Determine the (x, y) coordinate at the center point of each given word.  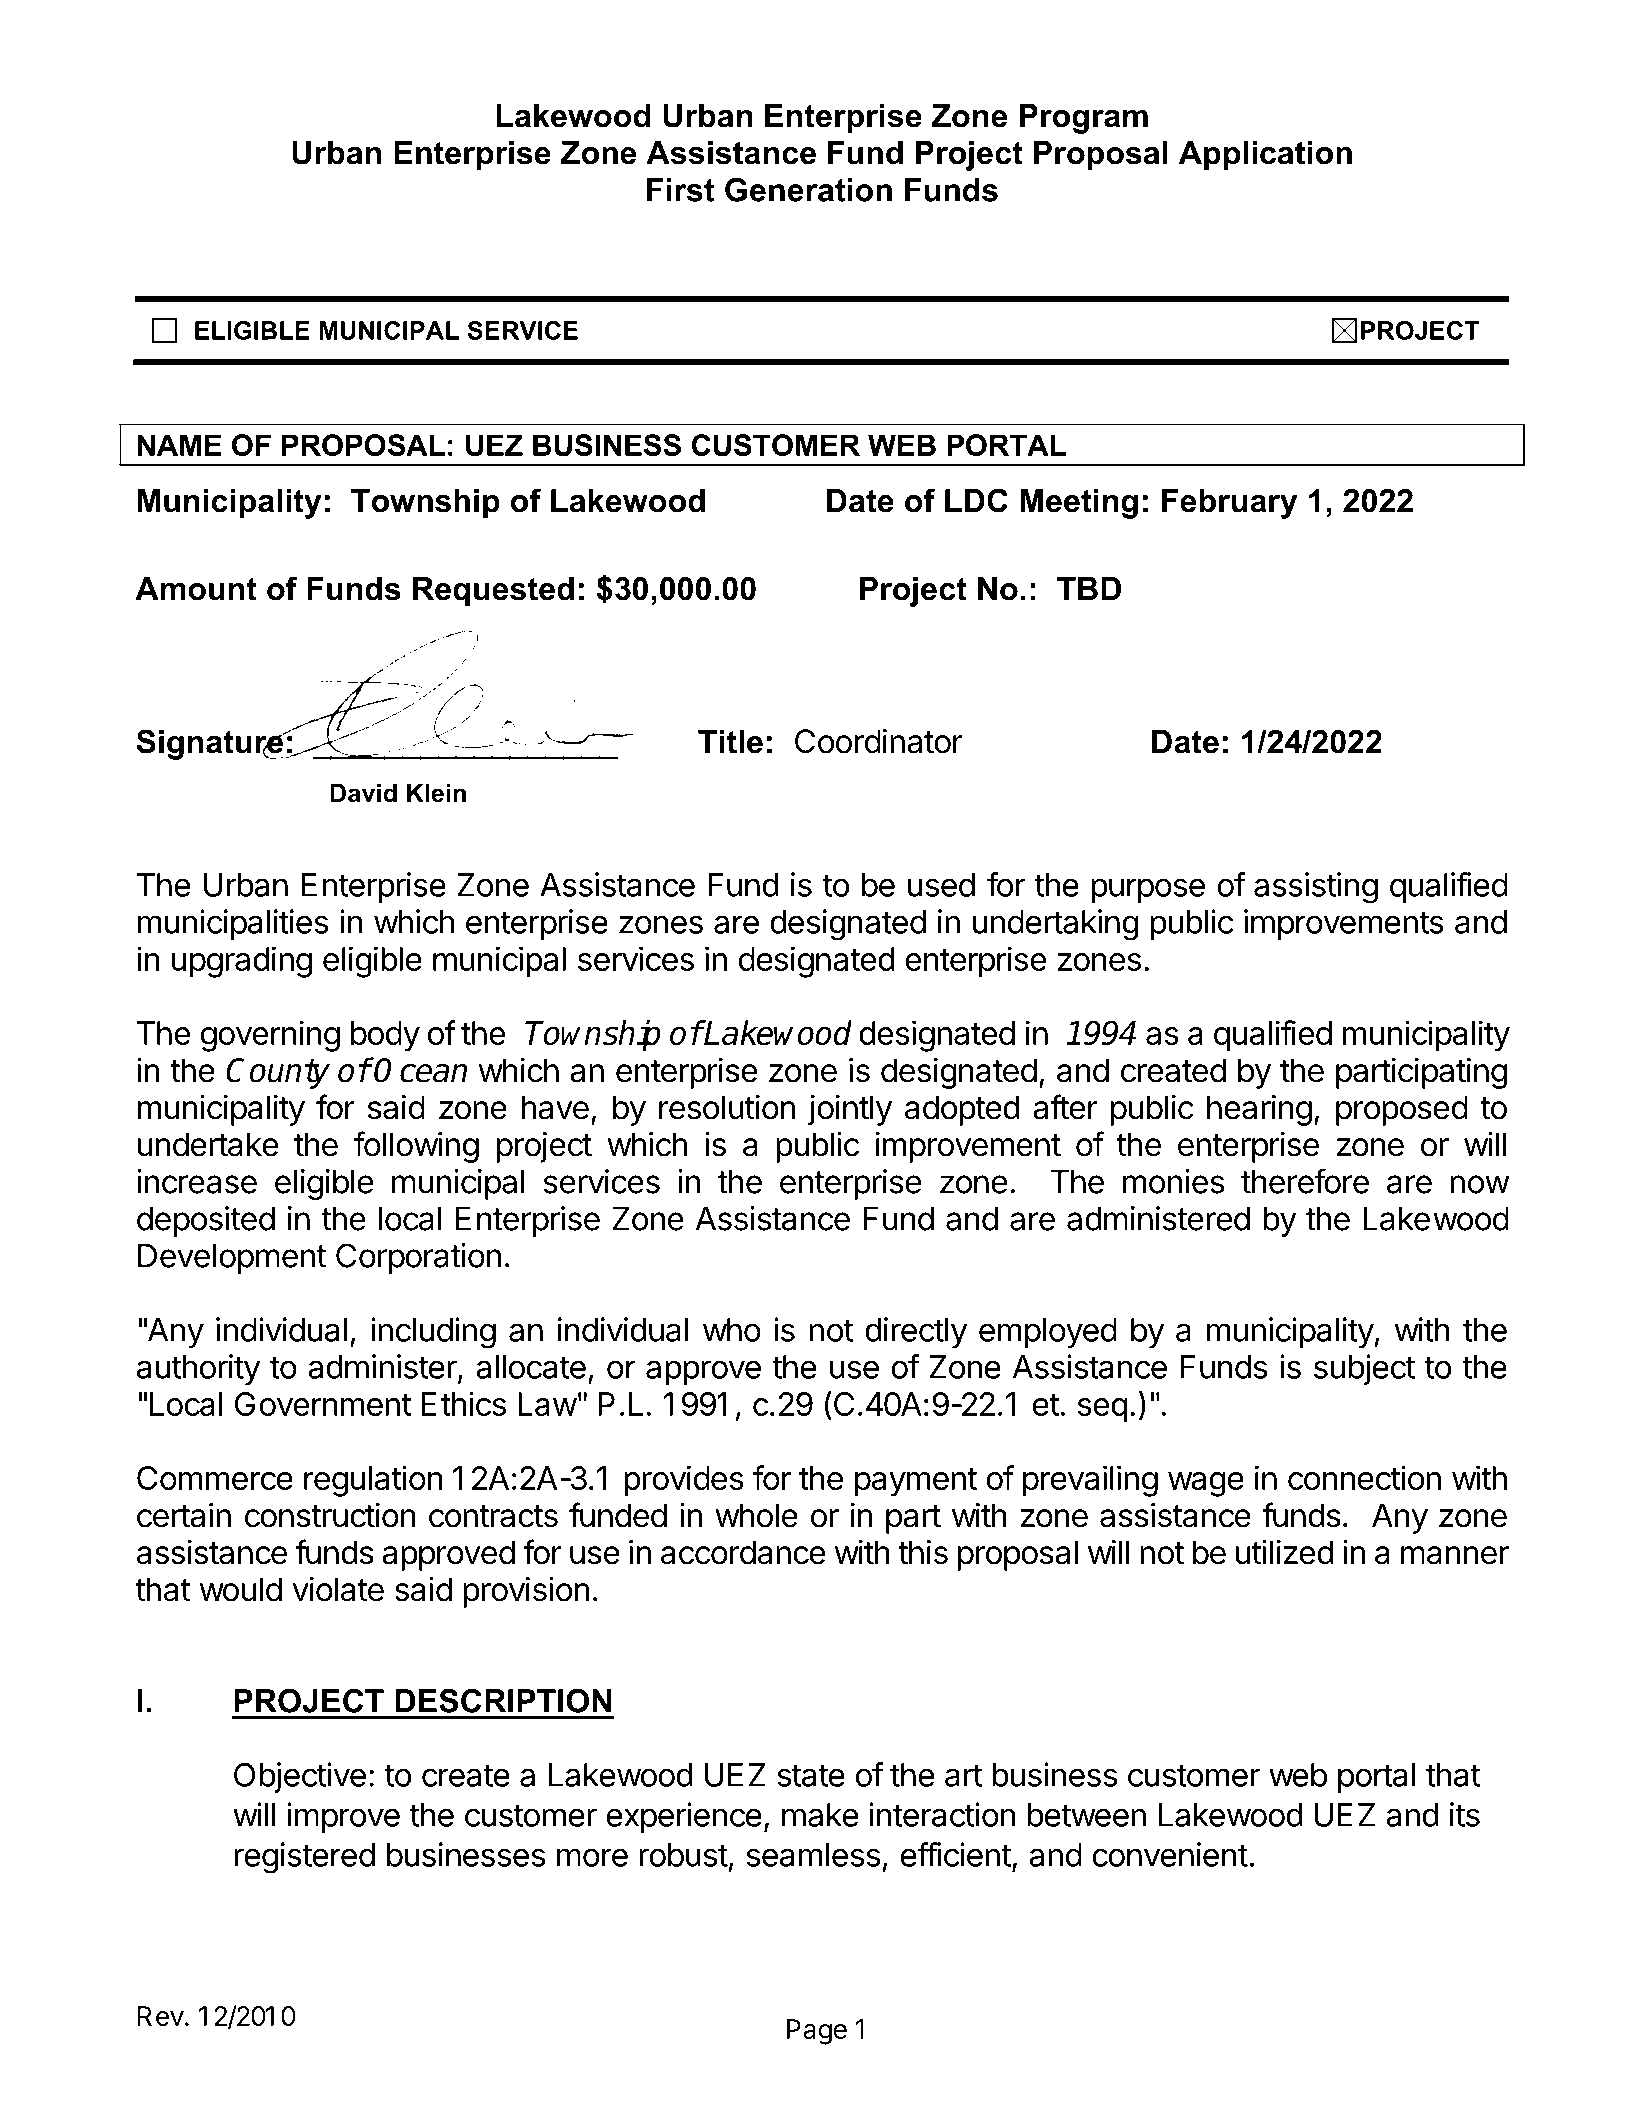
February (1230, 504)
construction (330, 1515)
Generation (808, 189)
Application (1265, 156)
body (385, 1036)
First (681, 190)
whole (756, 1515)
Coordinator (879, 741)
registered (304, 1858)
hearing (1259, 1110)
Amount (196, 589)
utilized (1285, 1552)
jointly (850, 1110)
